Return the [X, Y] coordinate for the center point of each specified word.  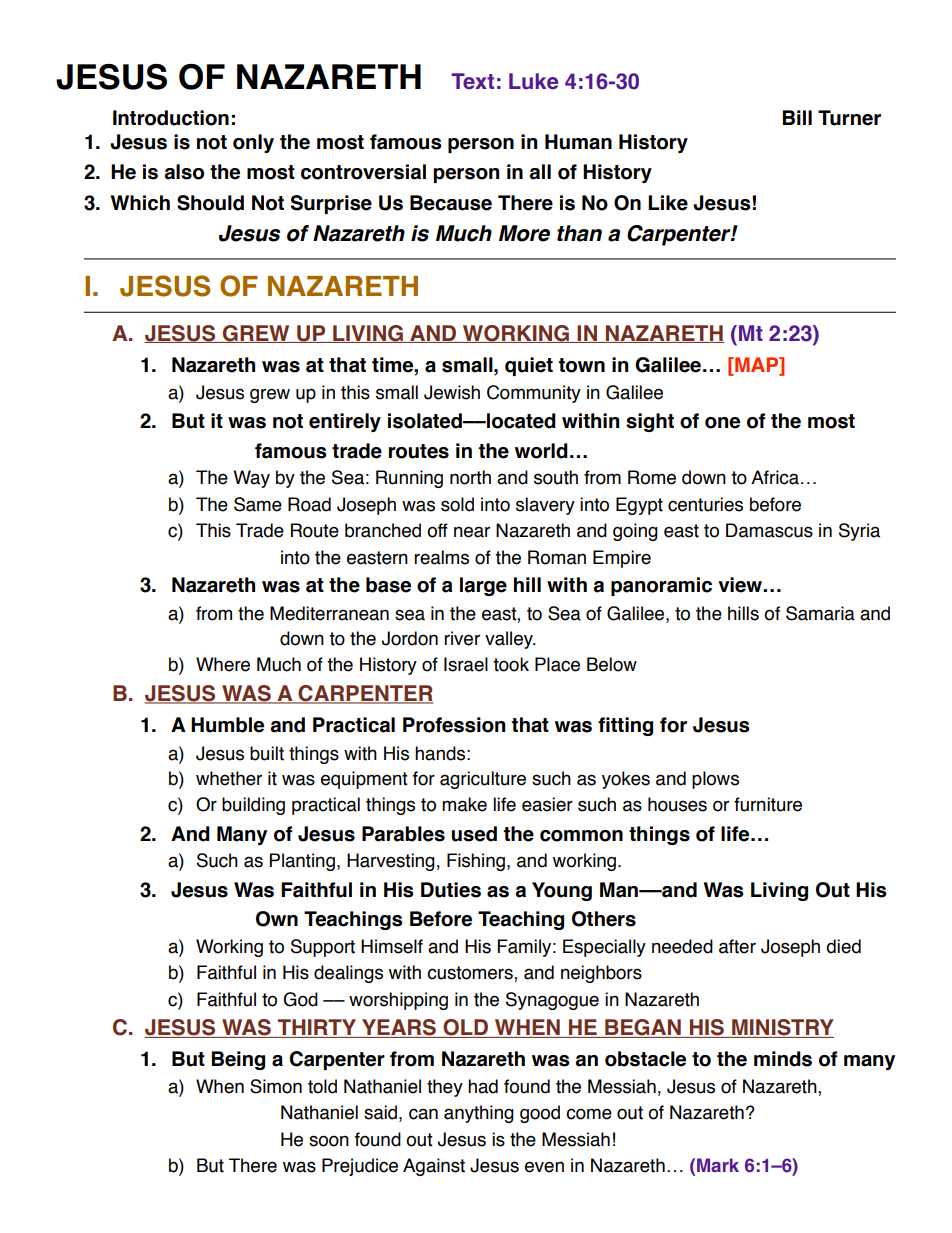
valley [510, 640]
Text [472, 81]
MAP [757, 366]
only [253, 143]
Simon [276, 1086]
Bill [797, 117]
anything [479, 1114]
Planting [302, 862]
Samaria [820, 613]
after [737, 946]
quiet [529, 366]
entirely [345, 422]
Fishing [476, 862]
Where [223, 664]
